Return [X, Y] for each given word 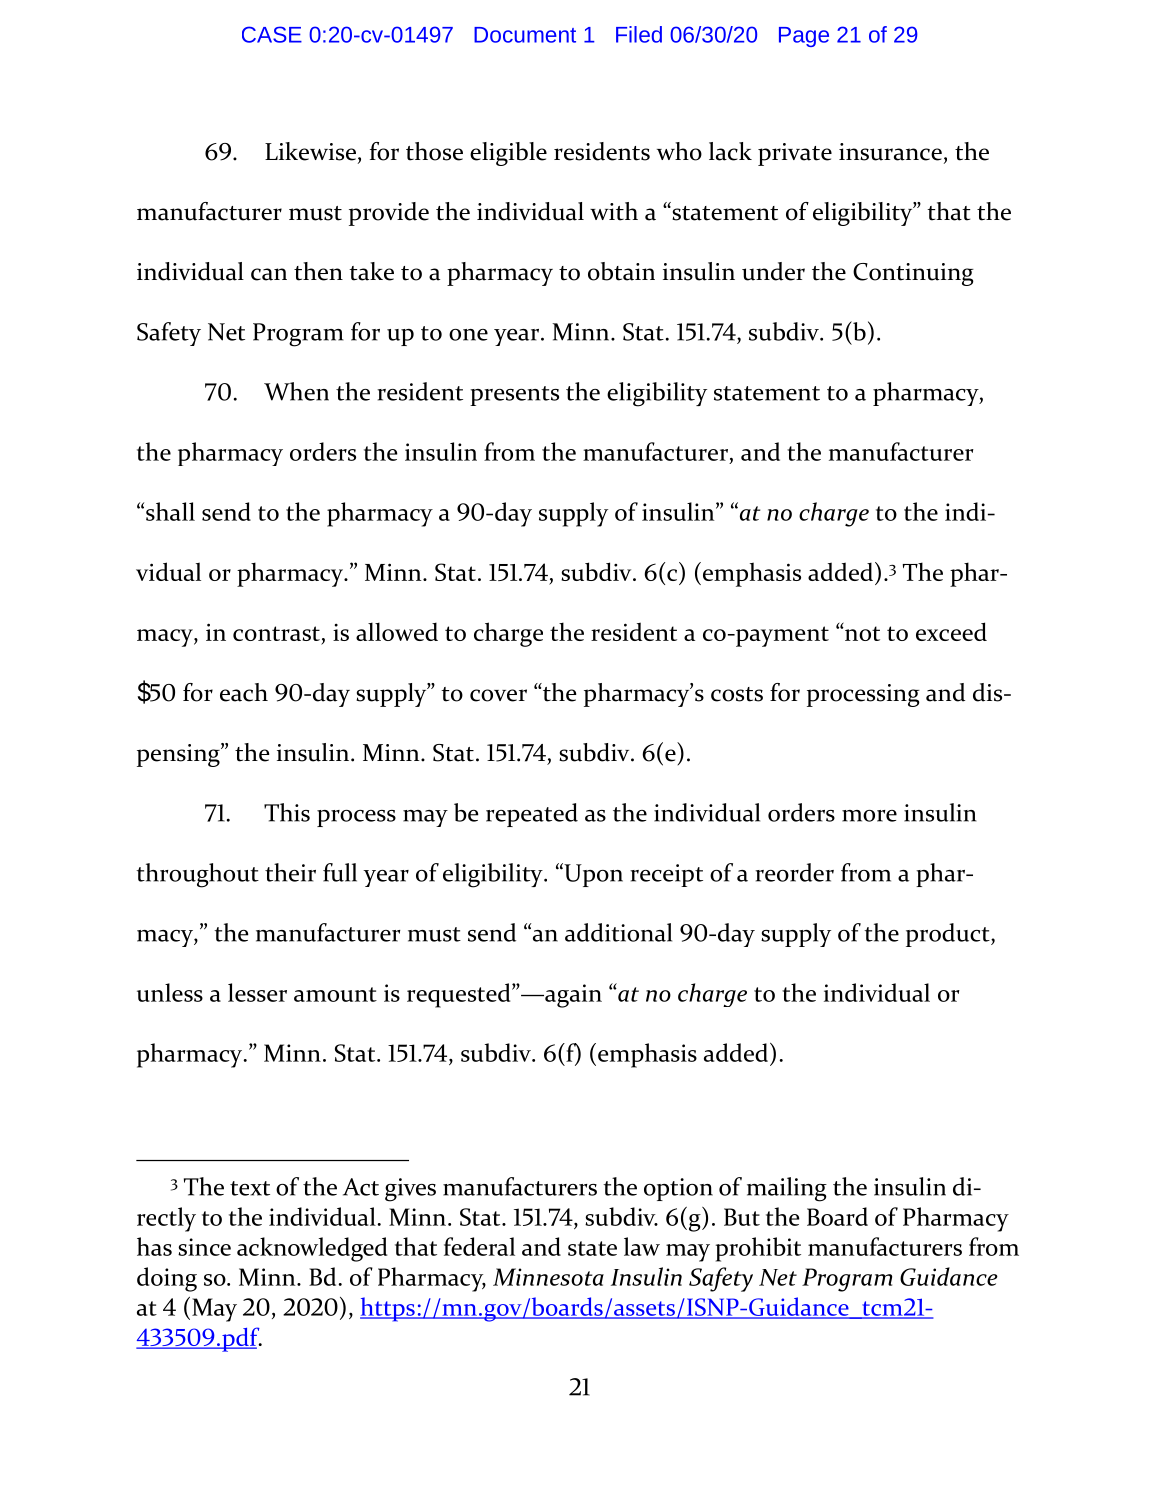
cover [498, 695]
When [296, 391]
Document [525, 35]
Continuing [913, 274]
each [244, 692]
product [949, 935]
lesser [257, 992]
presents [514, 396]
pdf [241, 1339]
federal [479, 1246]
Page [804, 37]
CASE [272, 34]
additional [618, 932]
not [861, 633]
